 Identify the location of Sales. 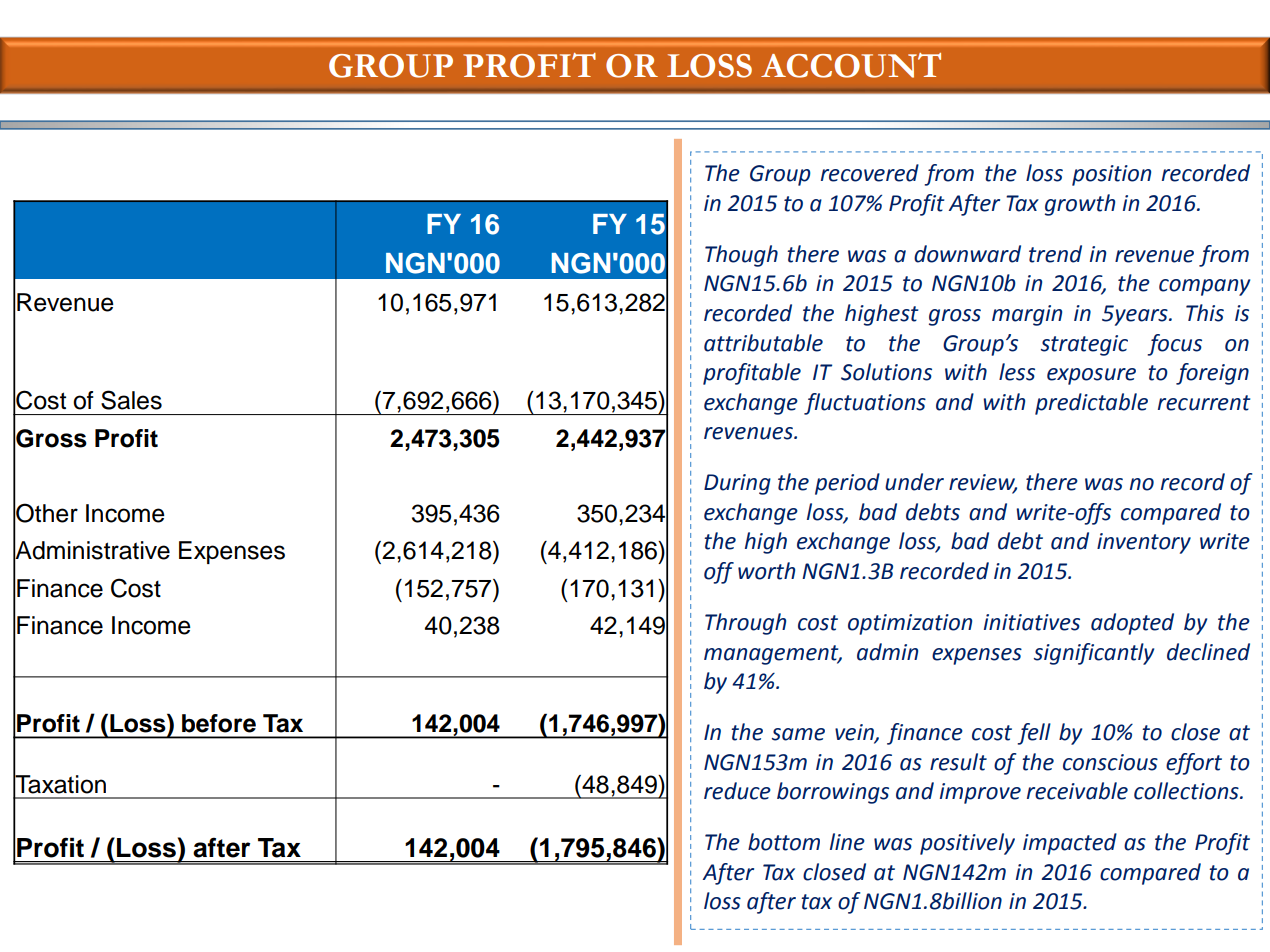
(131, 400).
